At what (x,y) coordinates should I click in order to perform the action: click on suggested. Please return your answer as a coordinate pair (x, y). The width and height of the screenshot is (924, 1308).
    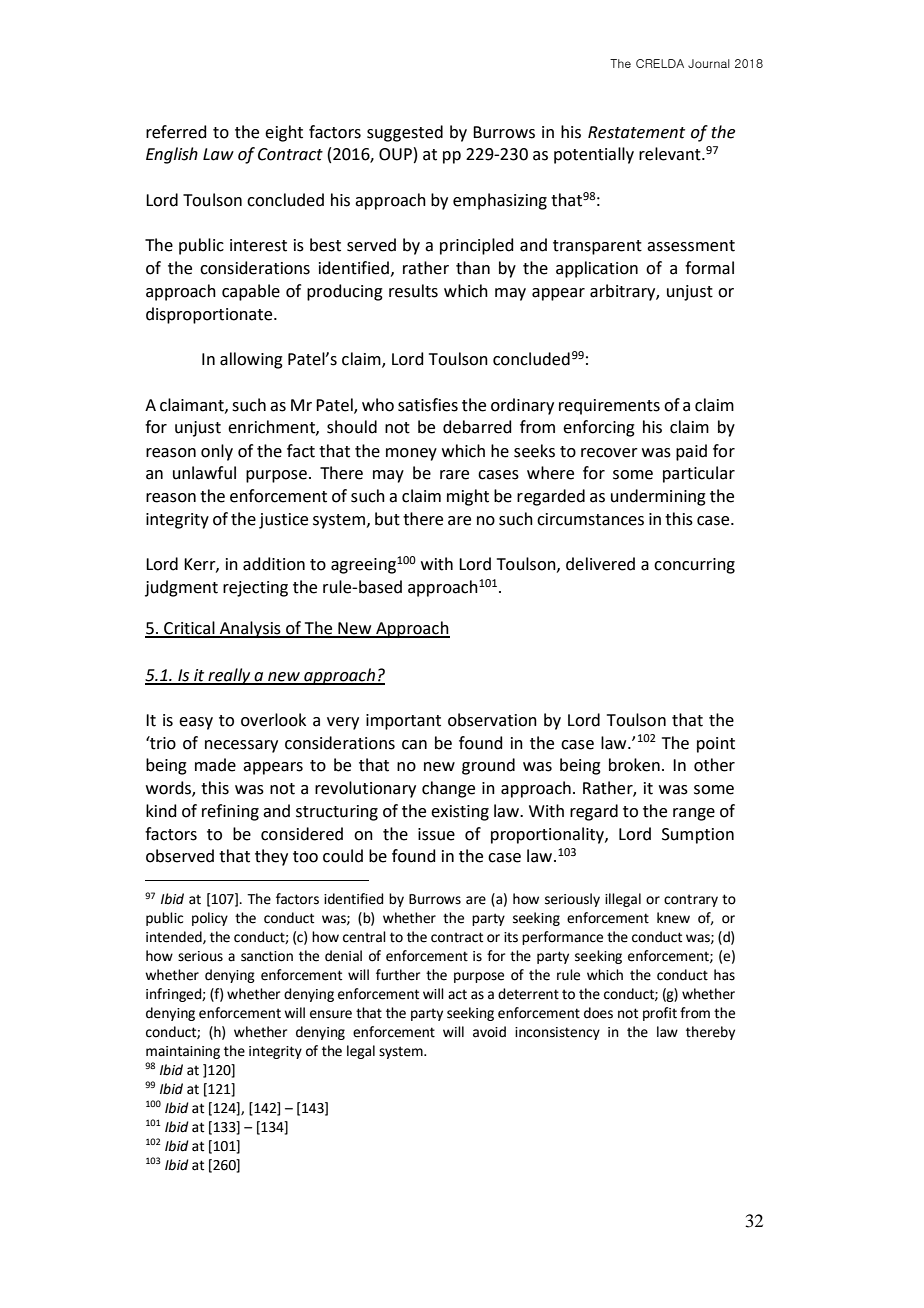
    Looking at the image, I should click on (405, 133).
